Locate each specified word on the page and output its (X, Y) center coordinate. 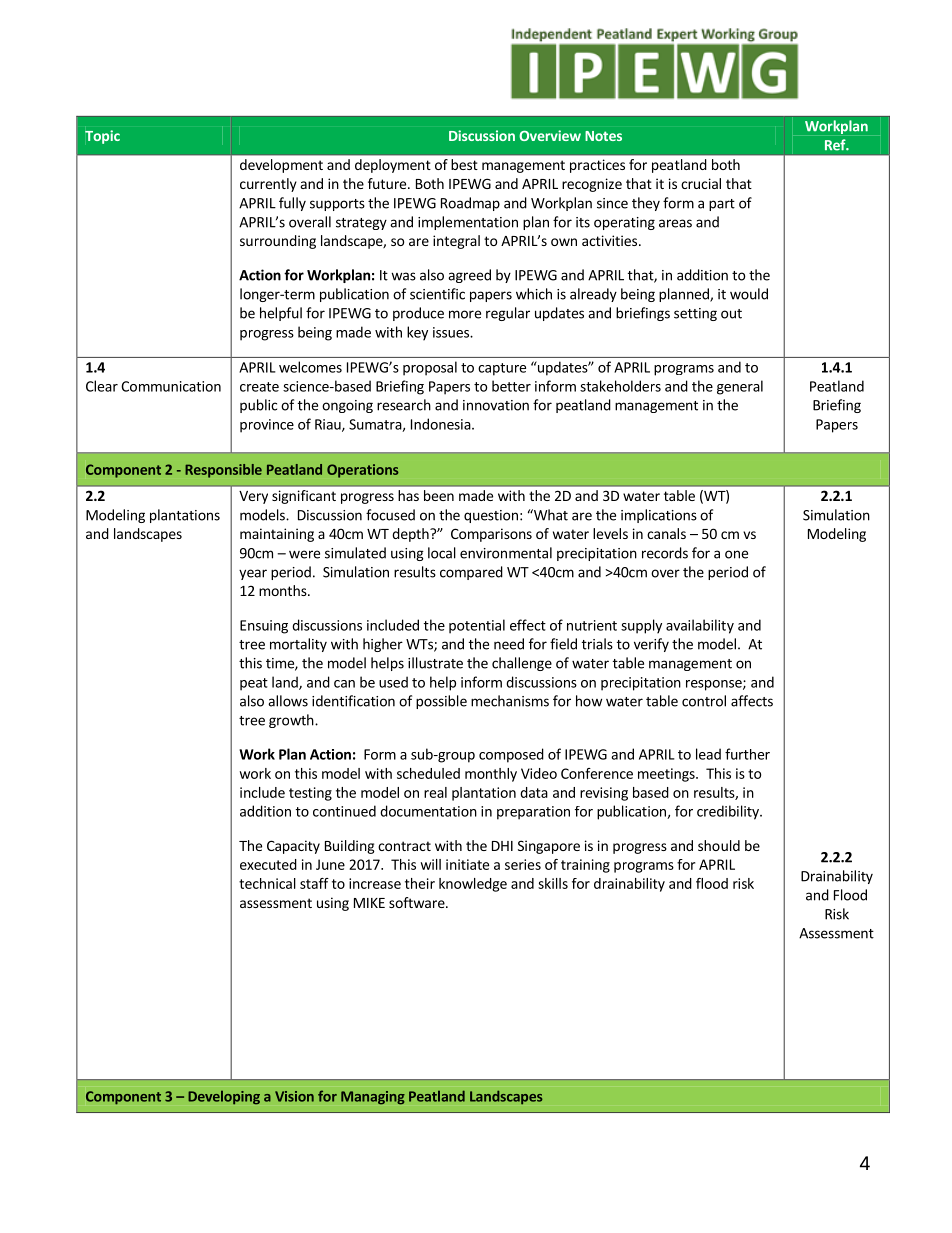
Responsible (223, 471)
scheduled (428, 773)
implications (659, 516)
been (439, 495)
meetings (667, 775)
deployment (393, 166)
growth (292, 721)
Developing (224, 1097)
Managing (373, 1098)
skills (553, 883)
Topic (102, 137)
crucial (701, 183)
